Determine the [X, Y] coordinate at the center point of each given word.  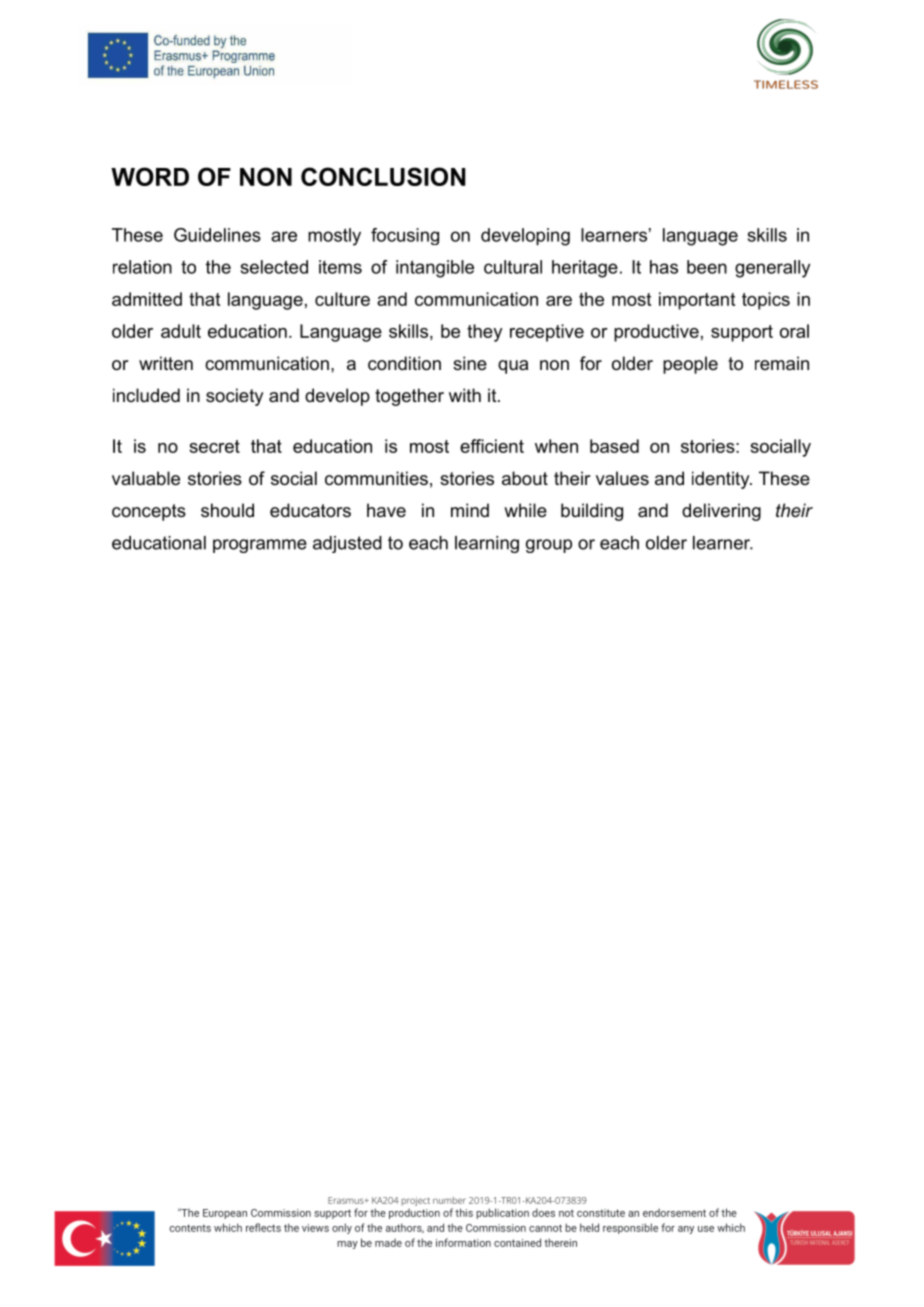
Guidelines [217, 235]
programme [260, 546]
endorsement [674, 1212]
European [225, 1214]
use [706, 1229]
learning [487, 544]
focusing [405, 236]
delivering [721, 512]
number [449, 1200]
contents [190, 1228]
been [707, 267]
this [464, 1212]
